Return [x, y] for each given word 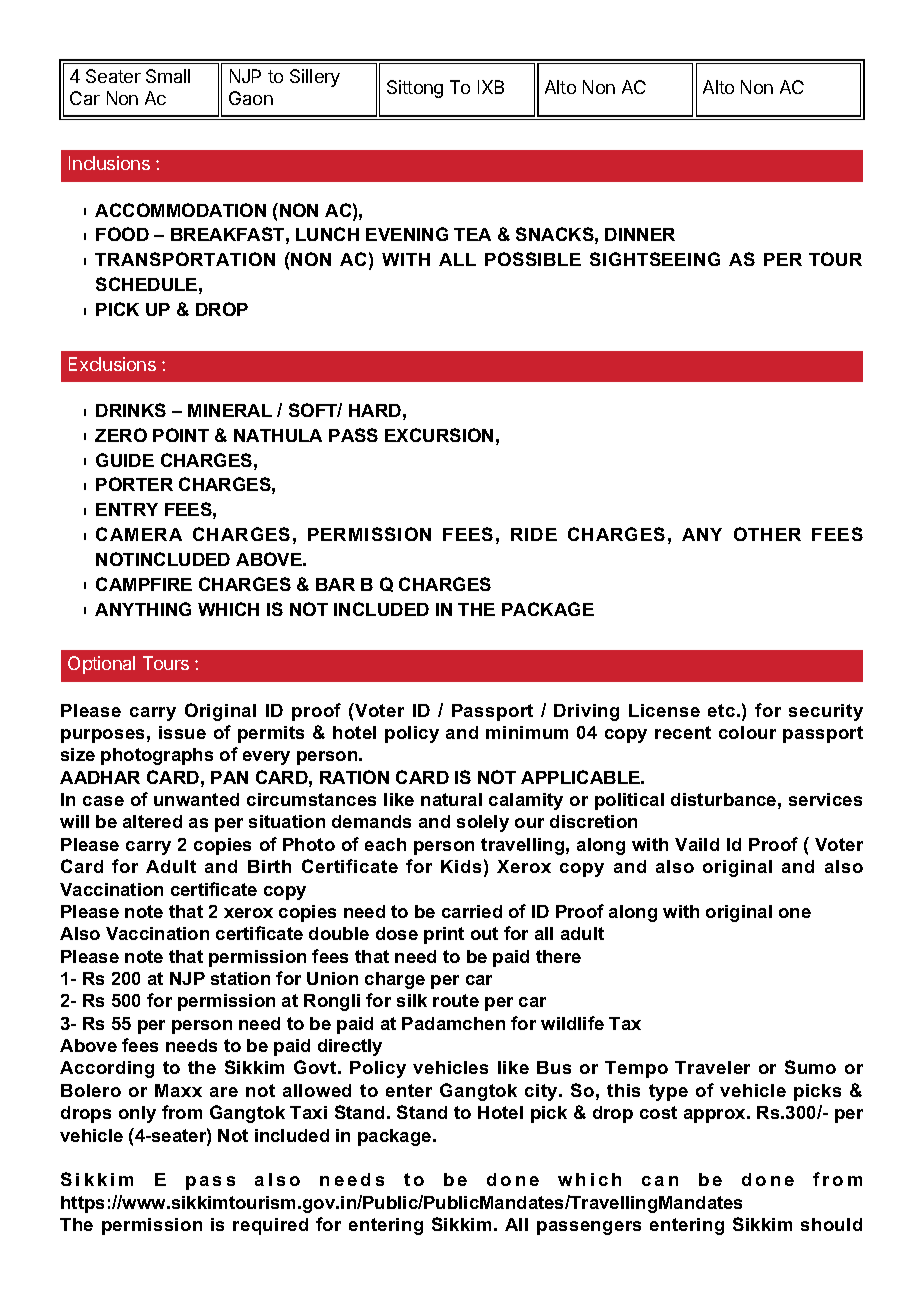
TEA [472, 234]
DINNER [640, 234]
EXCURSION [439, 435]
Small [168, 76]
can [660, 1181]
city [542, 1092]
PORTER [134, 484]
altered [152, 821]
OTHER [767, 534]
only [137, 1114]
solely [483, 823]
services [825, 799]
